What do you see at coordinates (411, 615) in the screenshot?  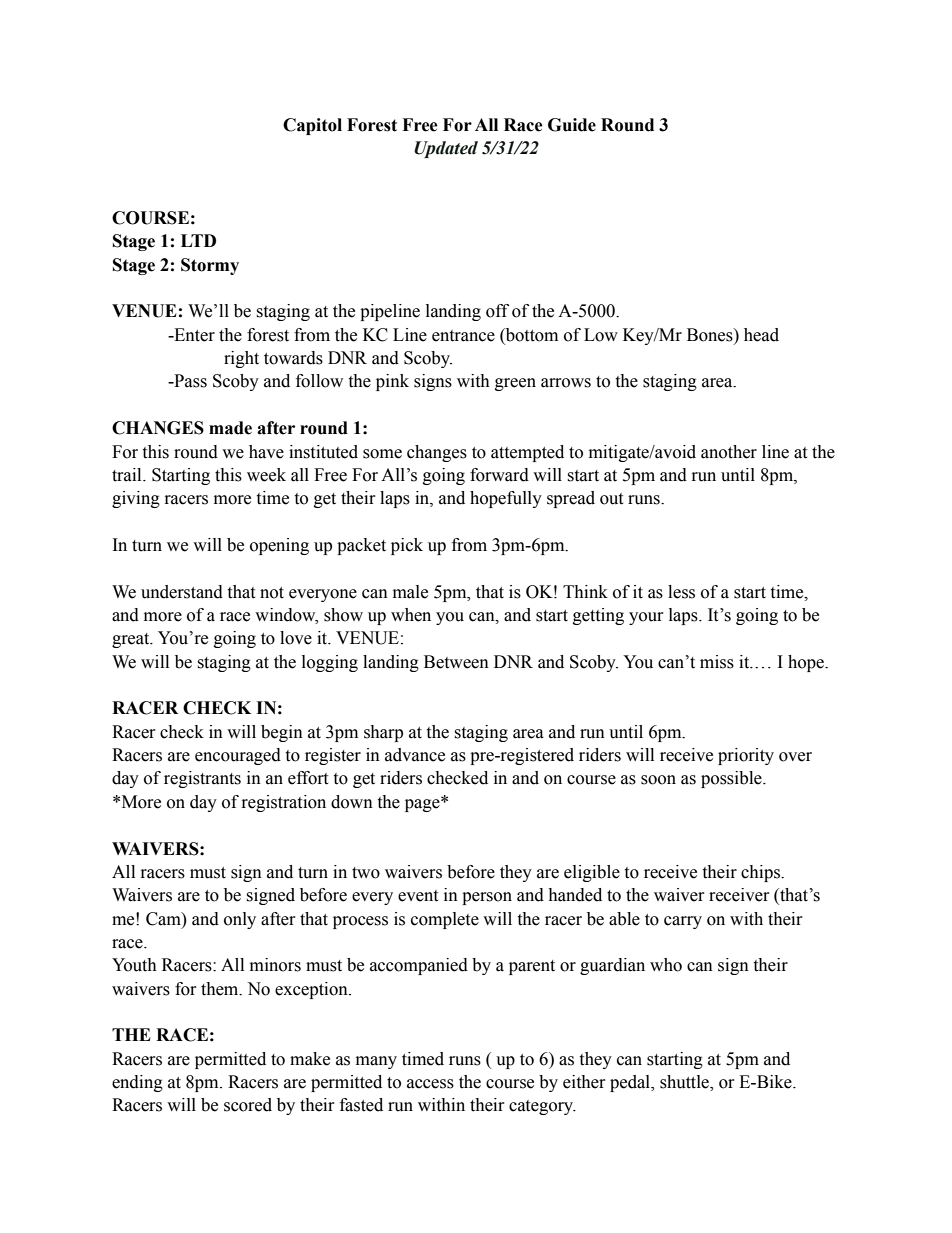 I see `when` at bounding box center [411, 615].
